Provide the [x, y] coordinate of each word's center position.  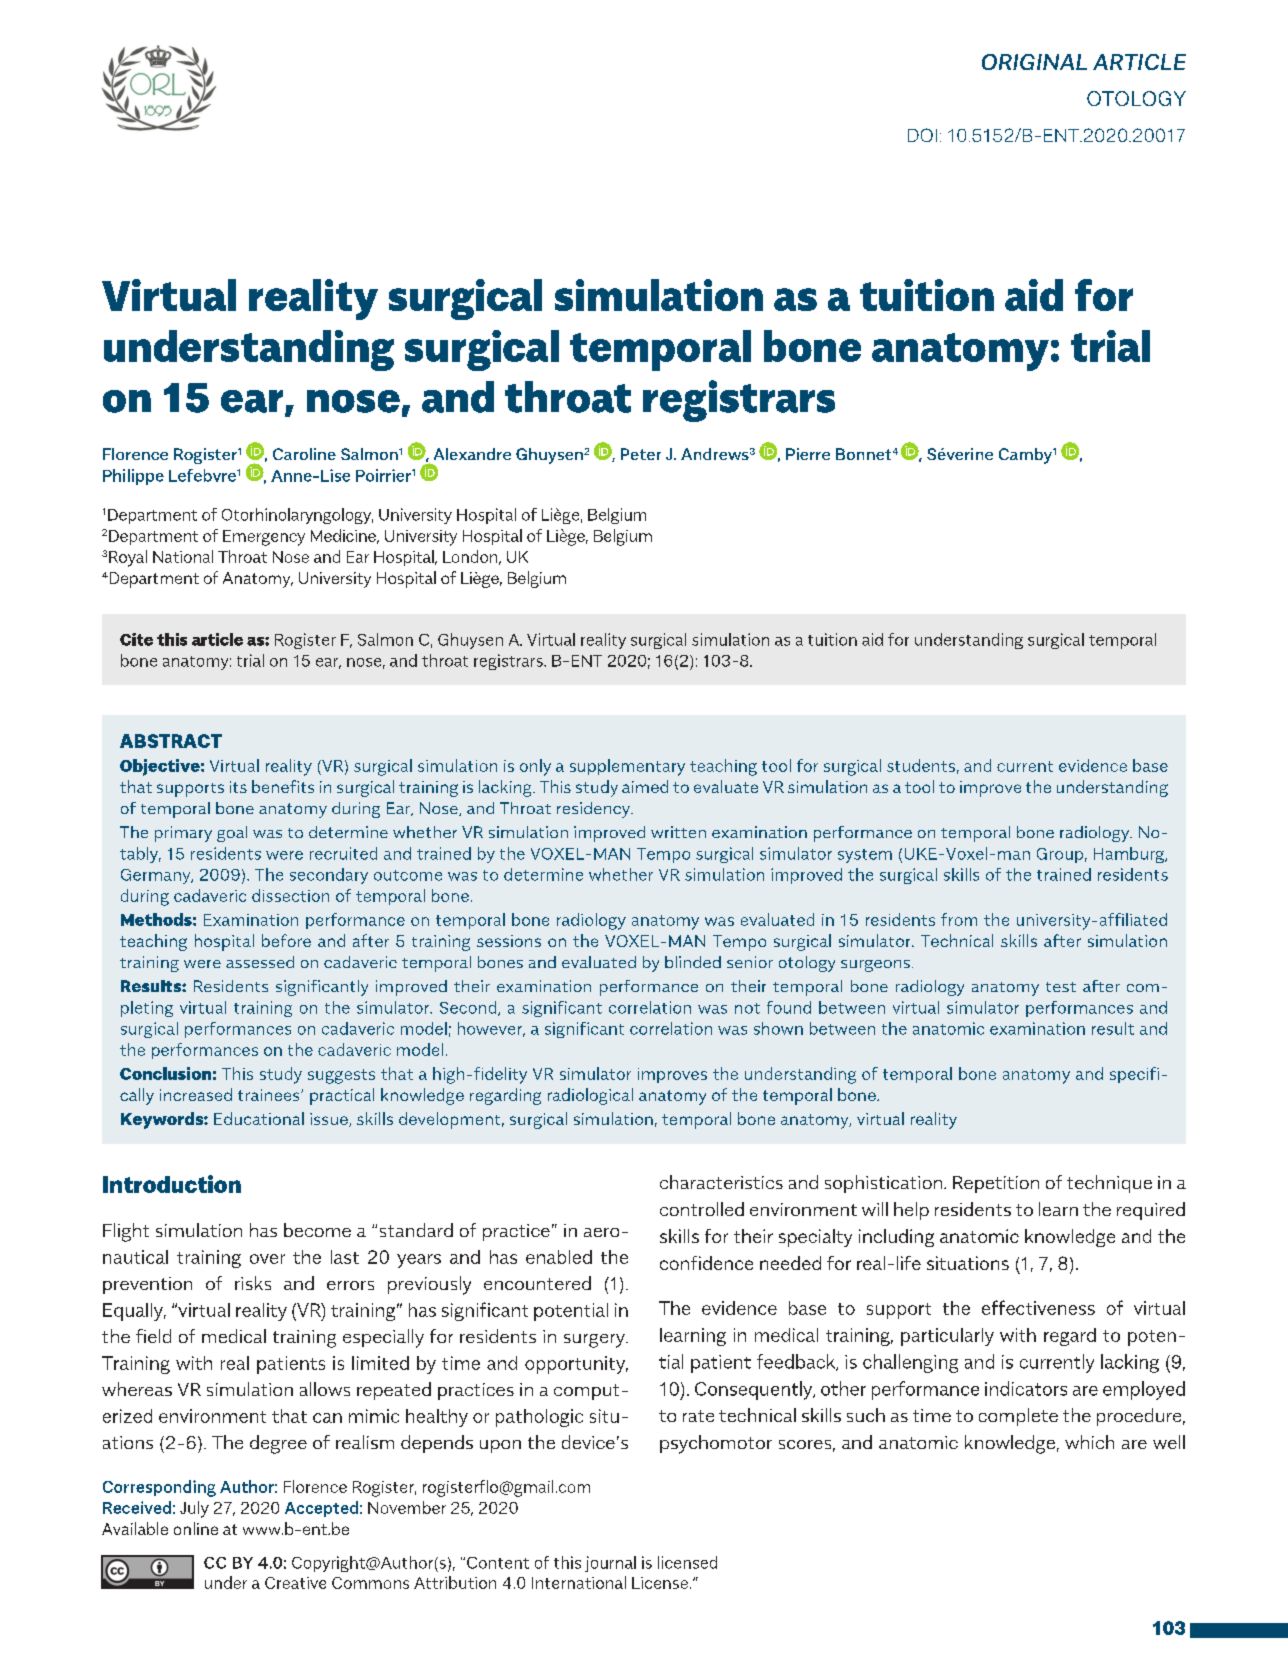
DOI [922, 135]
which [1089, 1442]
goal [232, 834]
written [678, 832]
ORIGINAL [1034, 62]
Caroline [304, 454]
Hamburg [1130, 855]
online [196, 1528]
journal [610, 1564]
